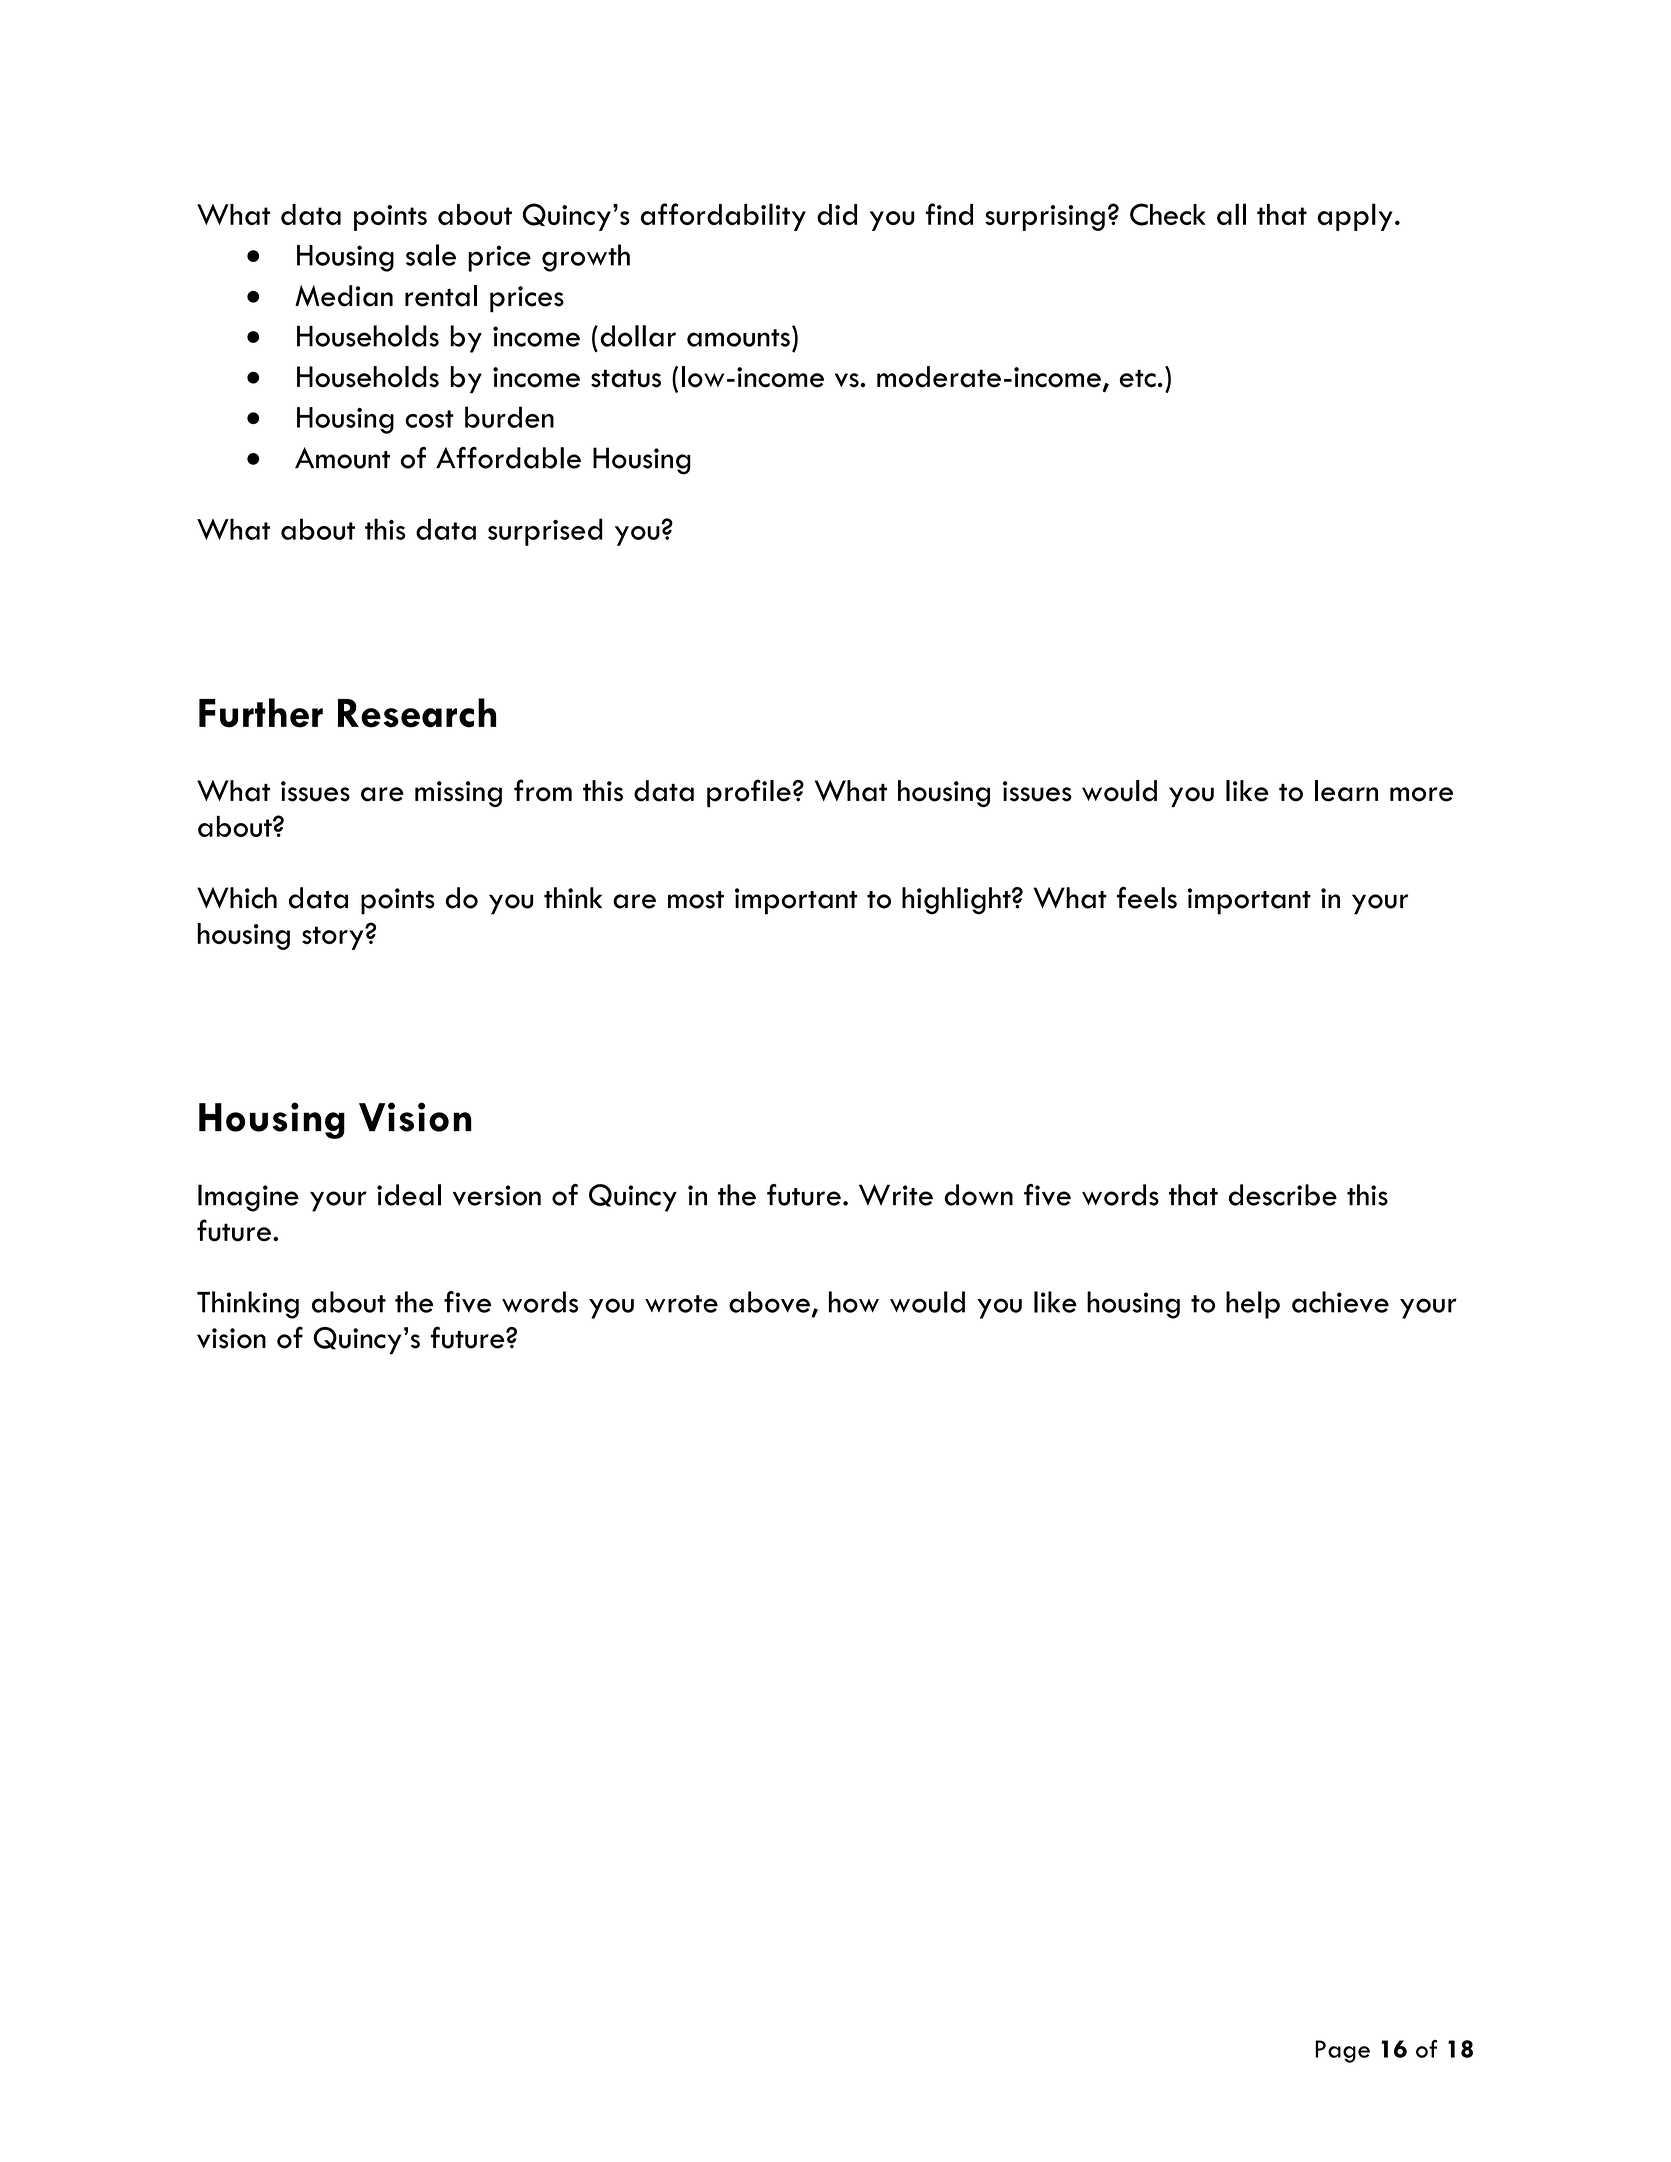 This image has height=2162, width=1671. I want to click on all, so click(1231, 214).
